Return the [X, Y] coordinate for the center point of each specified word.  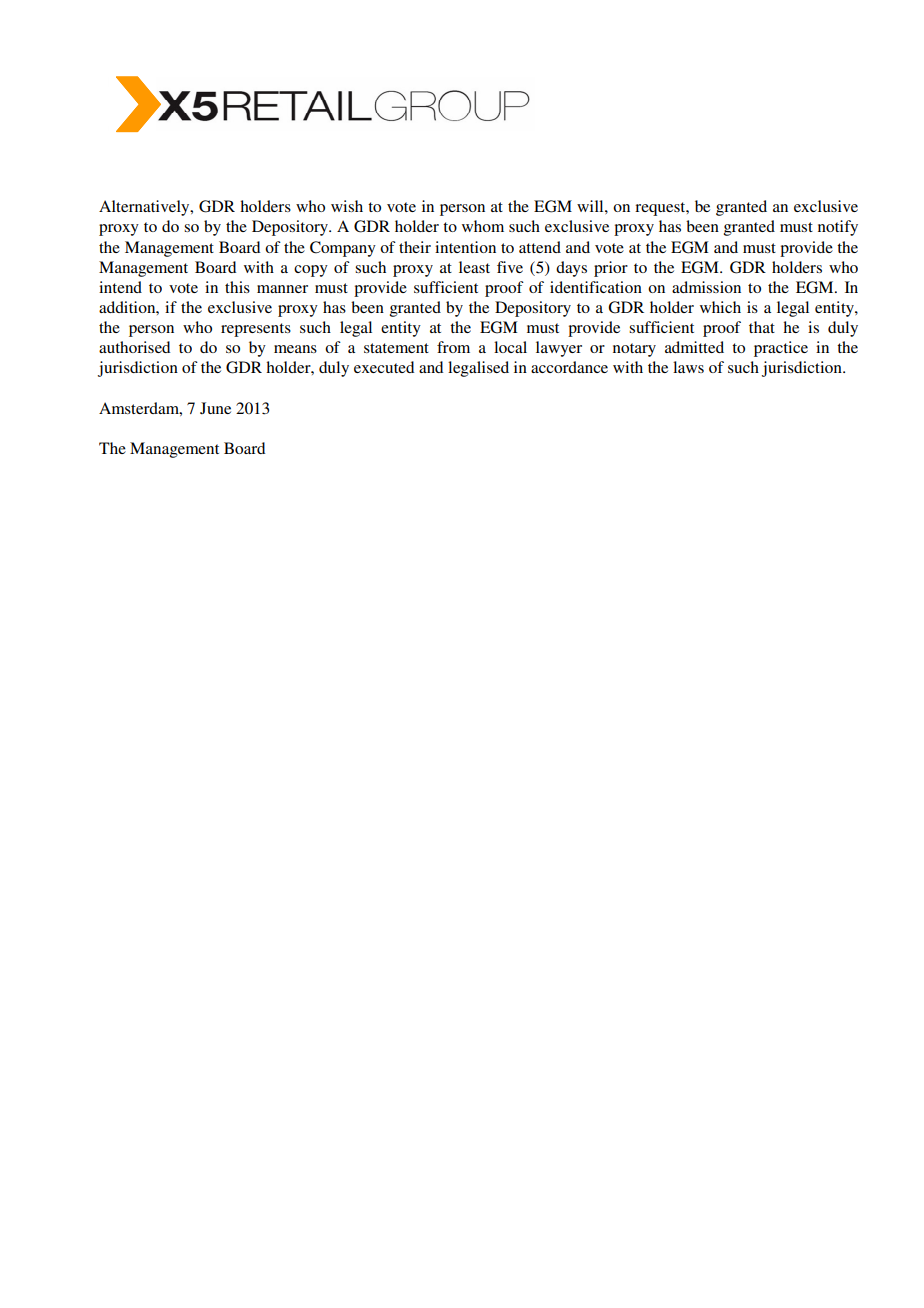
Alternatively [145, 208]
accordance [569, 367]
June [215, 408]
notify [838, 228]
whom [483, 226]
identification [596, 287]
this [237, 287]
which [720, 307]
